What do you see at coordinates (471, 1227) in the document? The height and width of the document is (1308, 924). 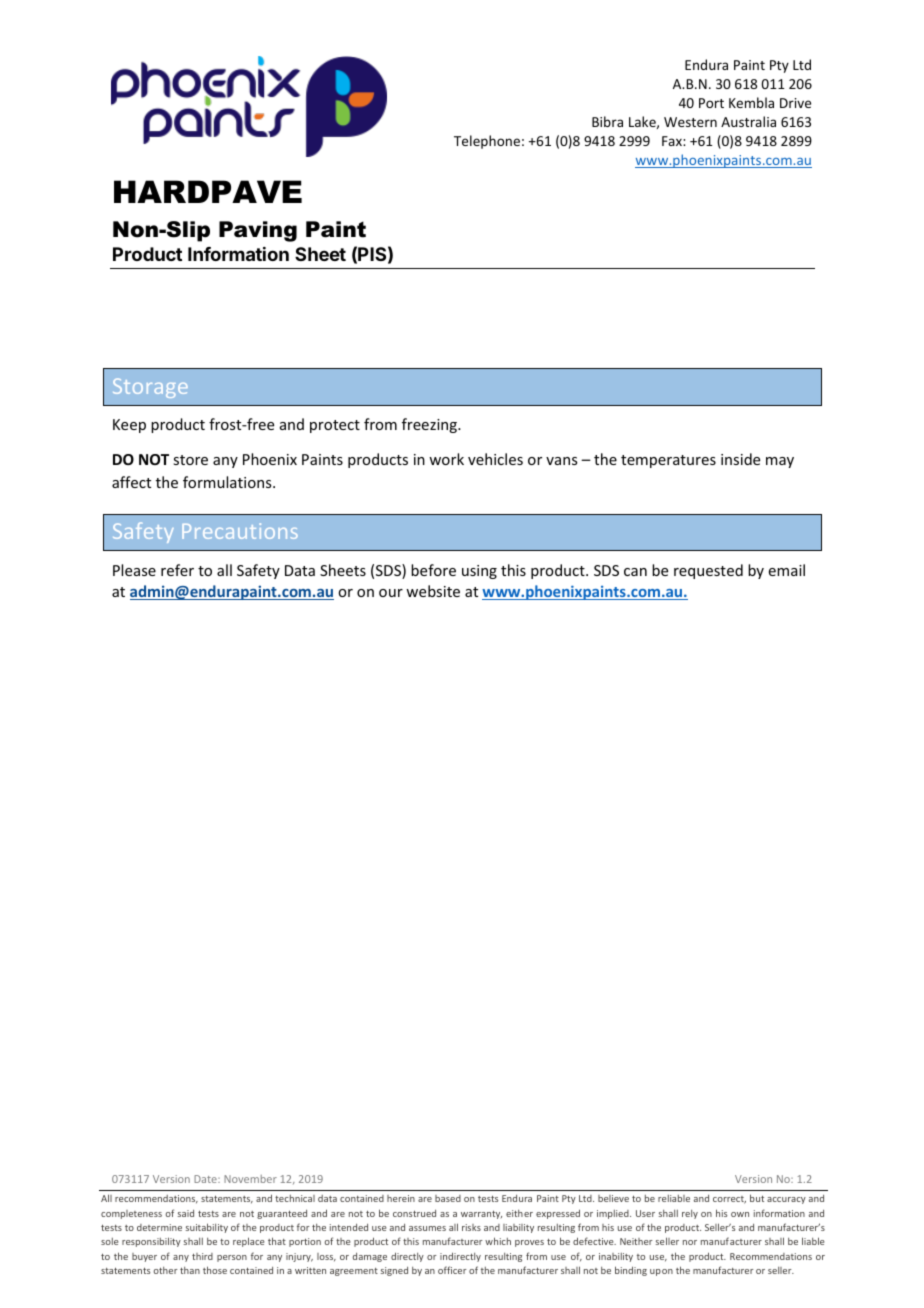 I see `risks` at bounding box center [471, 1227].
